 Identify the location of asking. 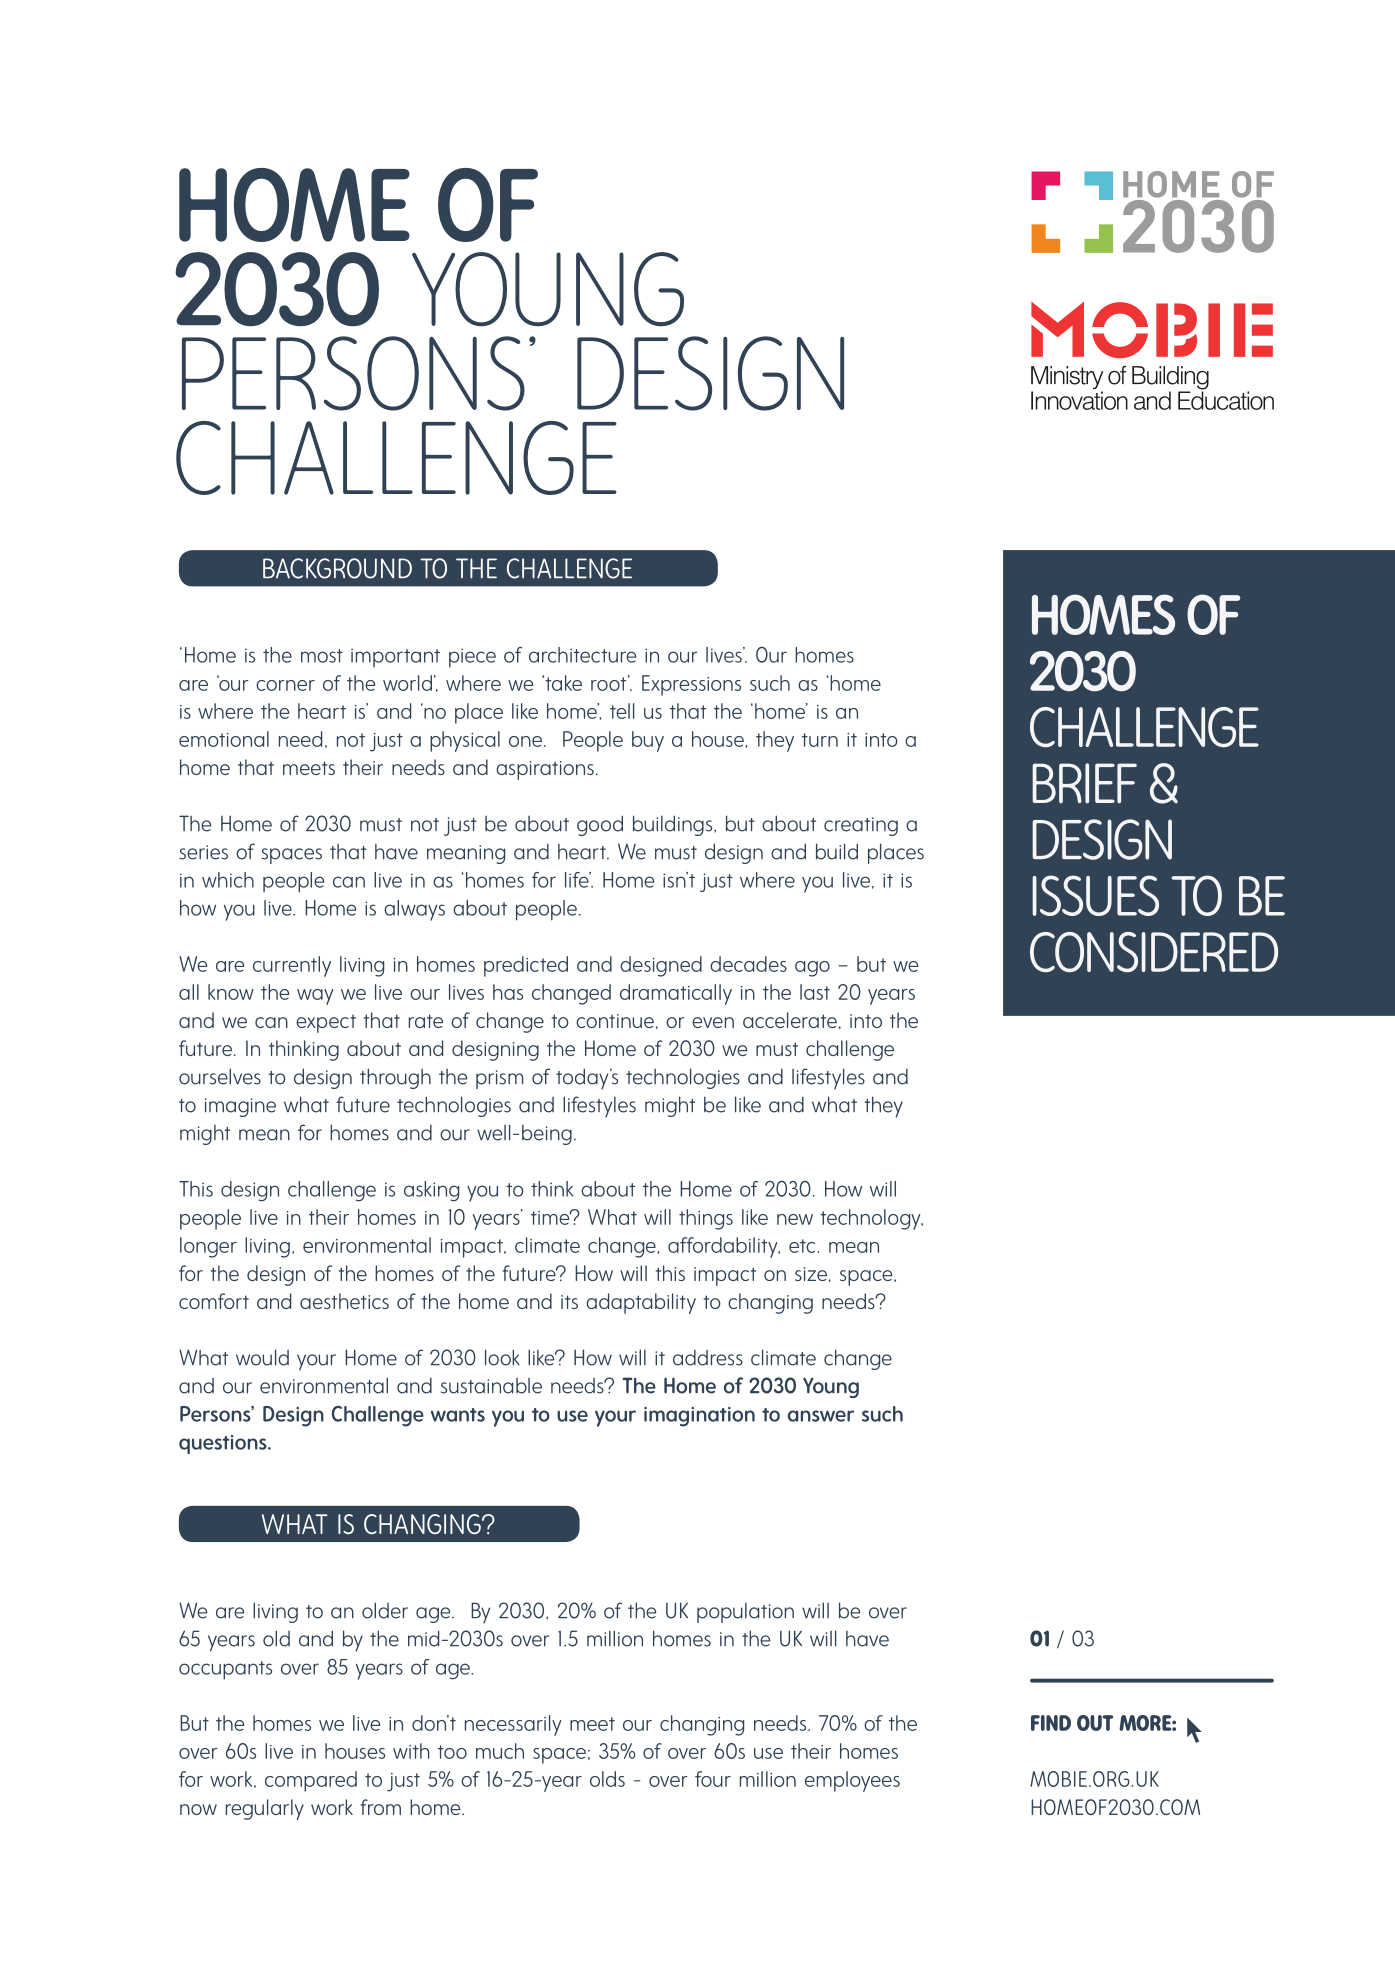
(431, 1191).
